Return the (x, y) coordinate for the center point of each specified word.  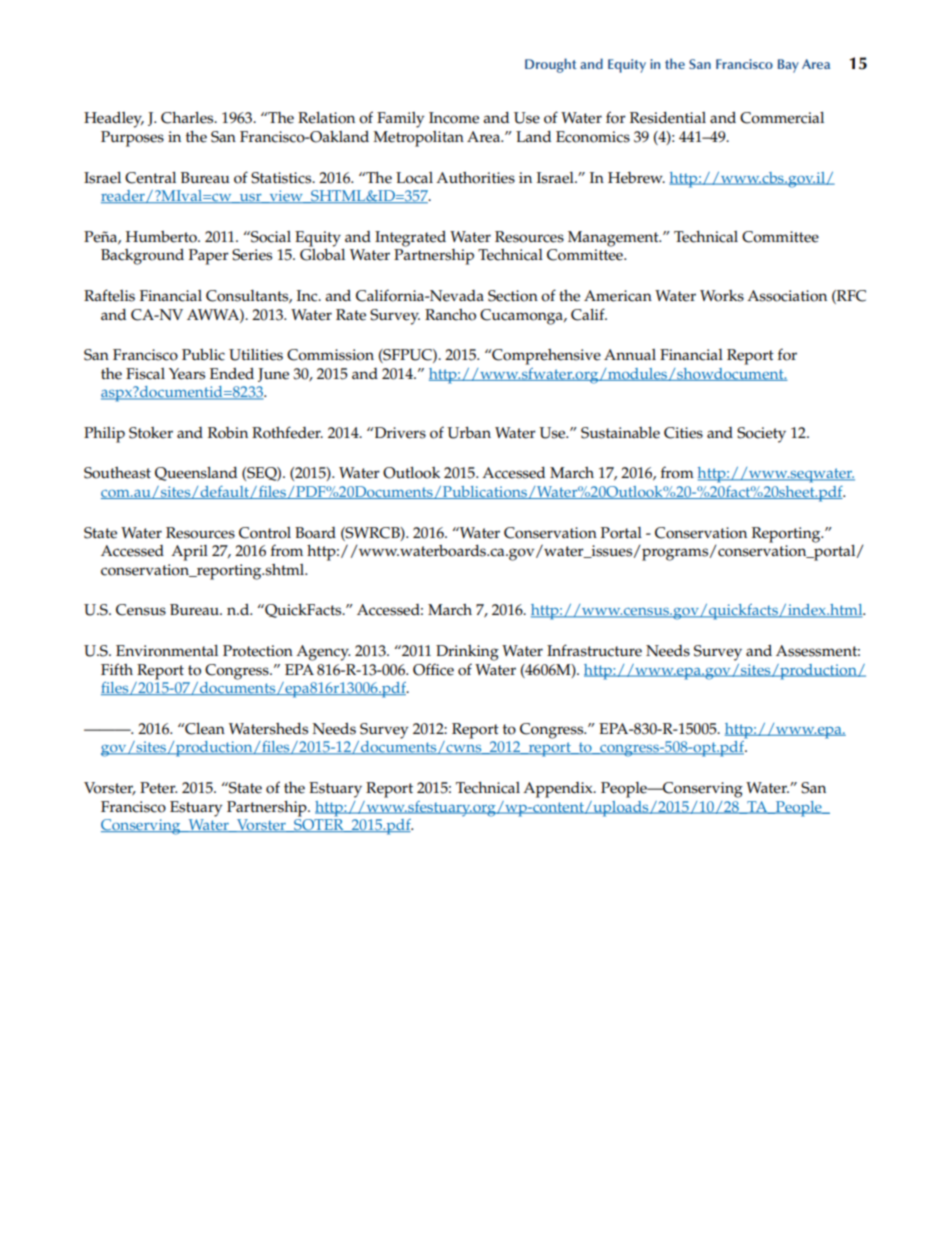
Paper (209, 257)
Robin (228, 433)
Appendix (559, 790)
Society (761, 435)
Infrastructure (594, 650)
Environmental (167, 651)
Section (513, 296)
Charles (188, 118)
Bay (788, 66)
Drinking (467, 653)
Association (787, 296)
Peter (158, 788)
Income (454, 118)
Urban (469, 433)
